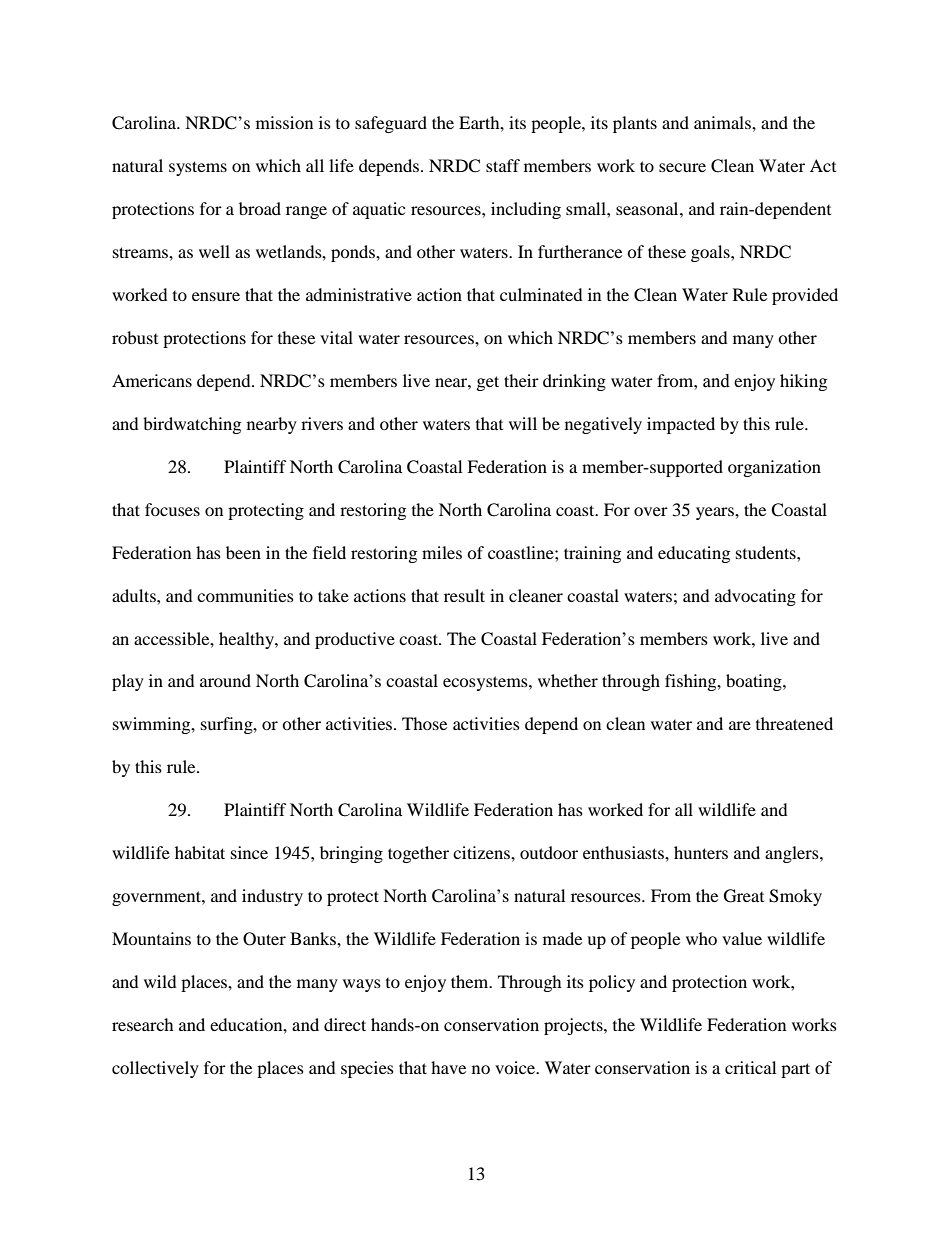 Image resolution: width=952 pixels, height=1233 pixels. Describe the element at coordinates (225, 680) in the screenshot. I see `around` at that location.
